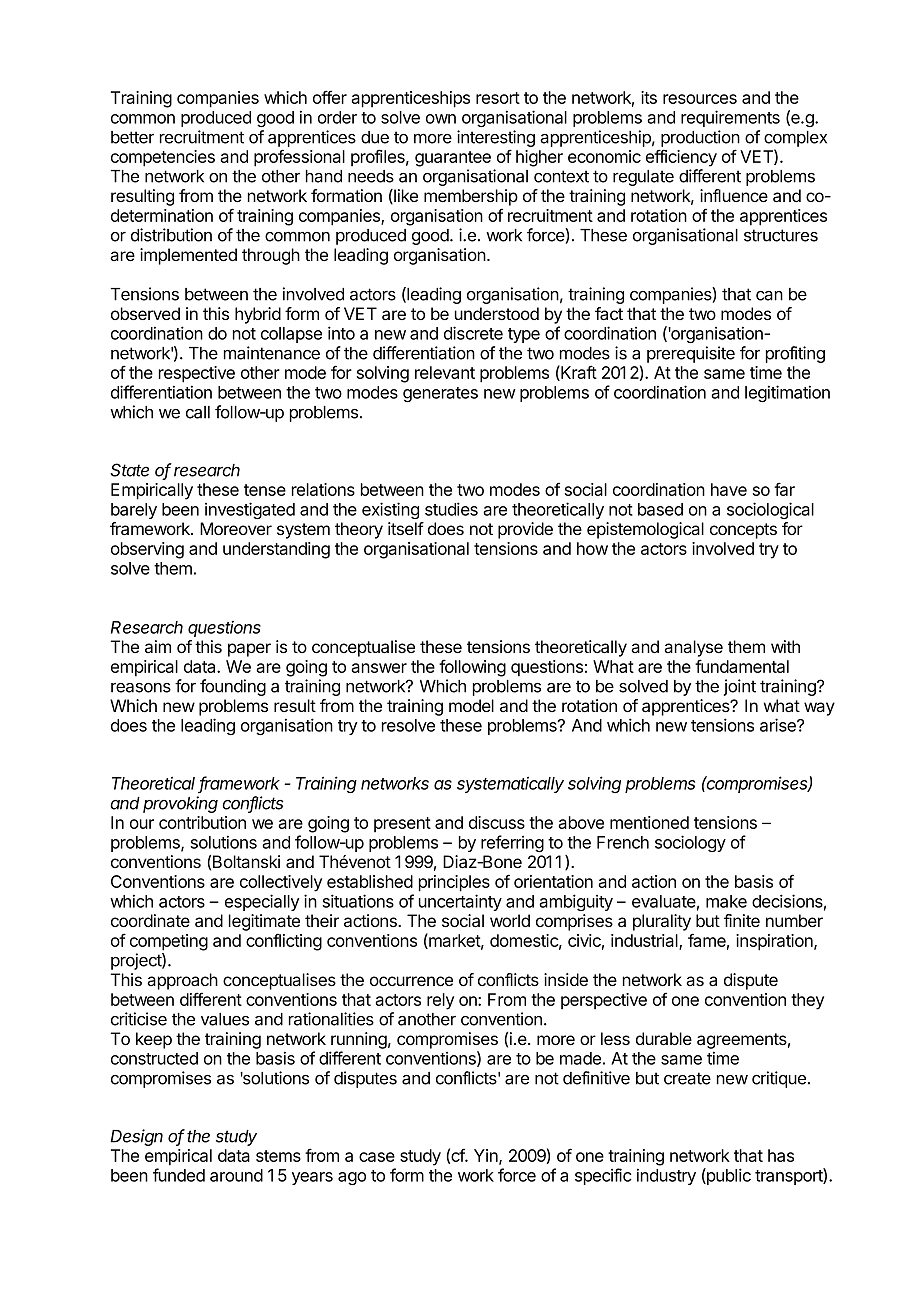  Describe the element at coordinates (473, 333) in the page. I see `discrete` at that location.
